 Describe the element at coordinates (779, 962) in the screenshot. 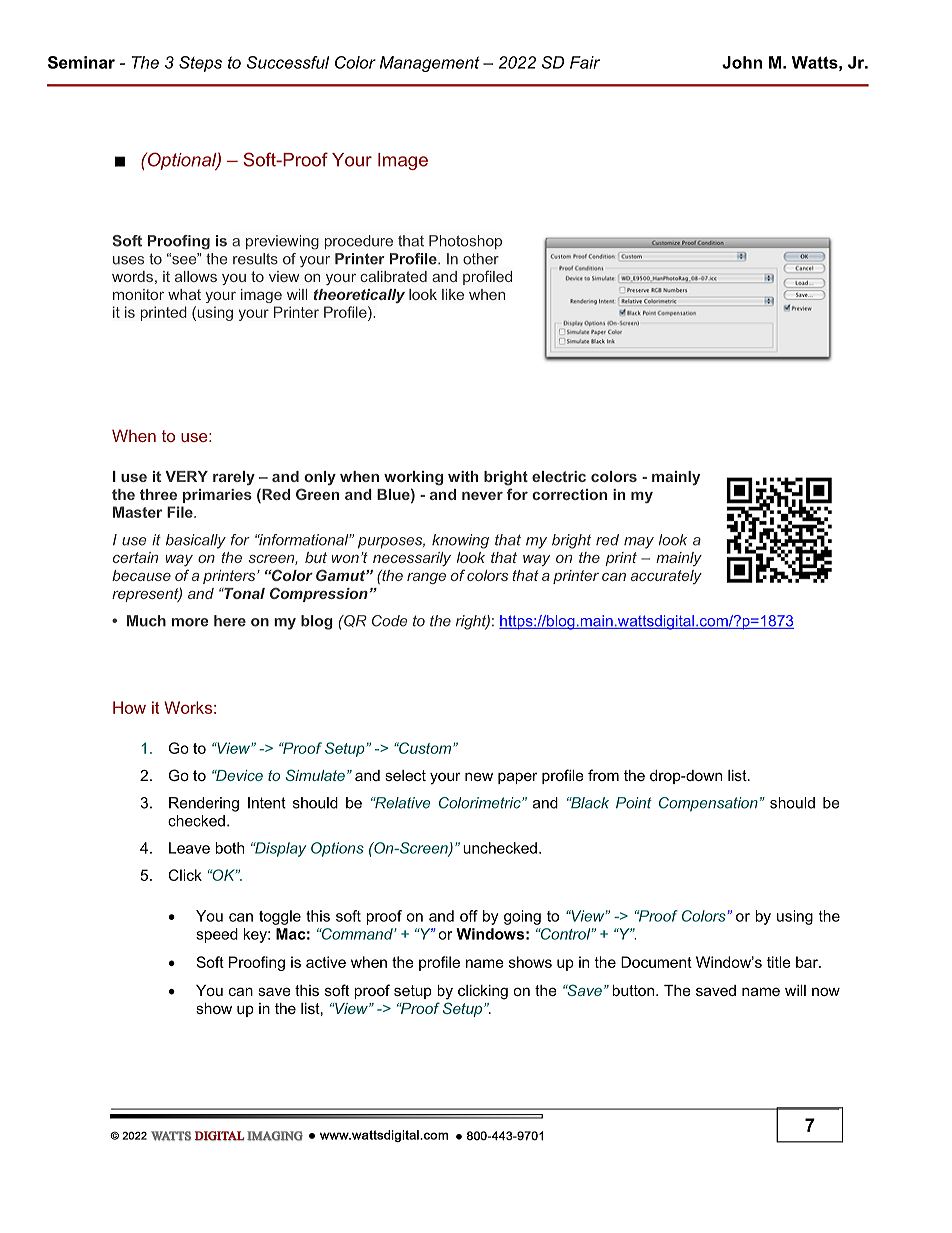

I see `title` at that location.
